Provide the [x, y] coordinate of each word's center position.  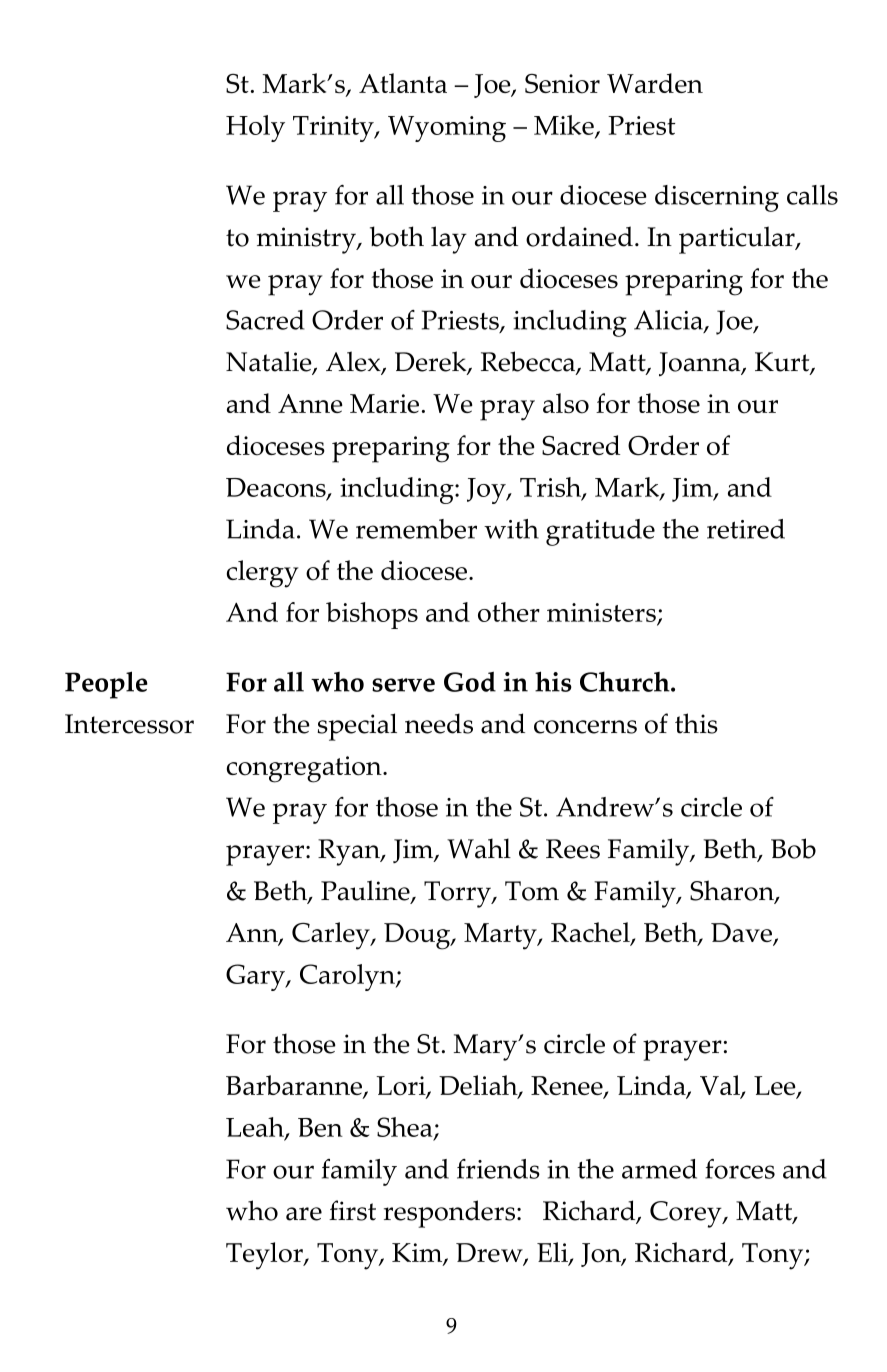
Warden [655, 83]
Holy [255, 128]
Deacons [277, 489]
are [304, 1214]
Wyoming [447, 128]
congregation [305, 769]
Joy [487, 491]
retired [746, 529]
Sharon [733, 891]
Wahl [479, 848]
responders [449, 1214]
